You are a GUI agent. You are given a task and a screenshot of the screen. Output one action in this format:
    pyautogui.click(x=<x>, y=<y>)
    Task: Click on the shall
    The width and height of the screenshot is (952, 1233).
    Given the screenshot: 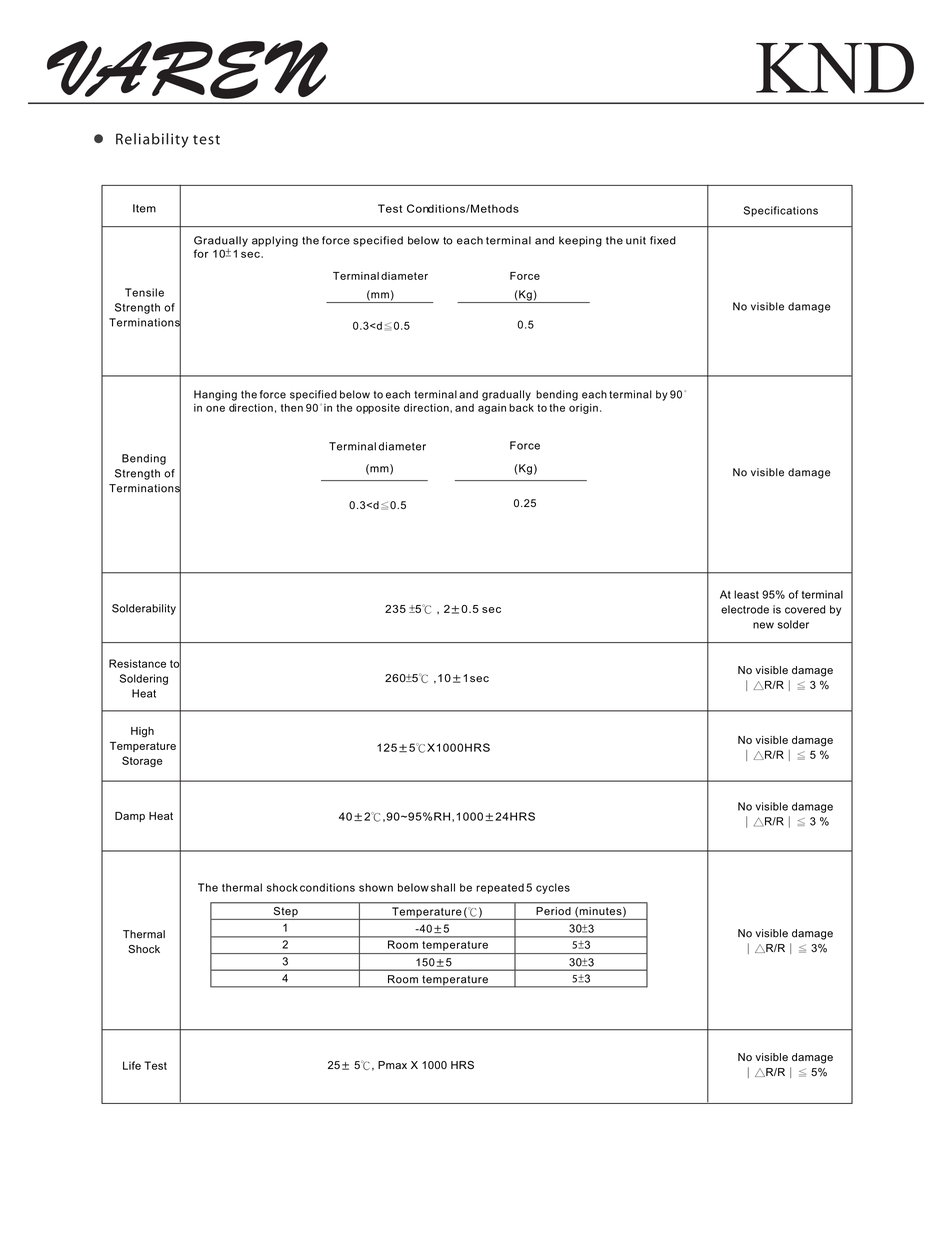 What is the action you would take?
    pyautogui.click(x=443, y=887)
